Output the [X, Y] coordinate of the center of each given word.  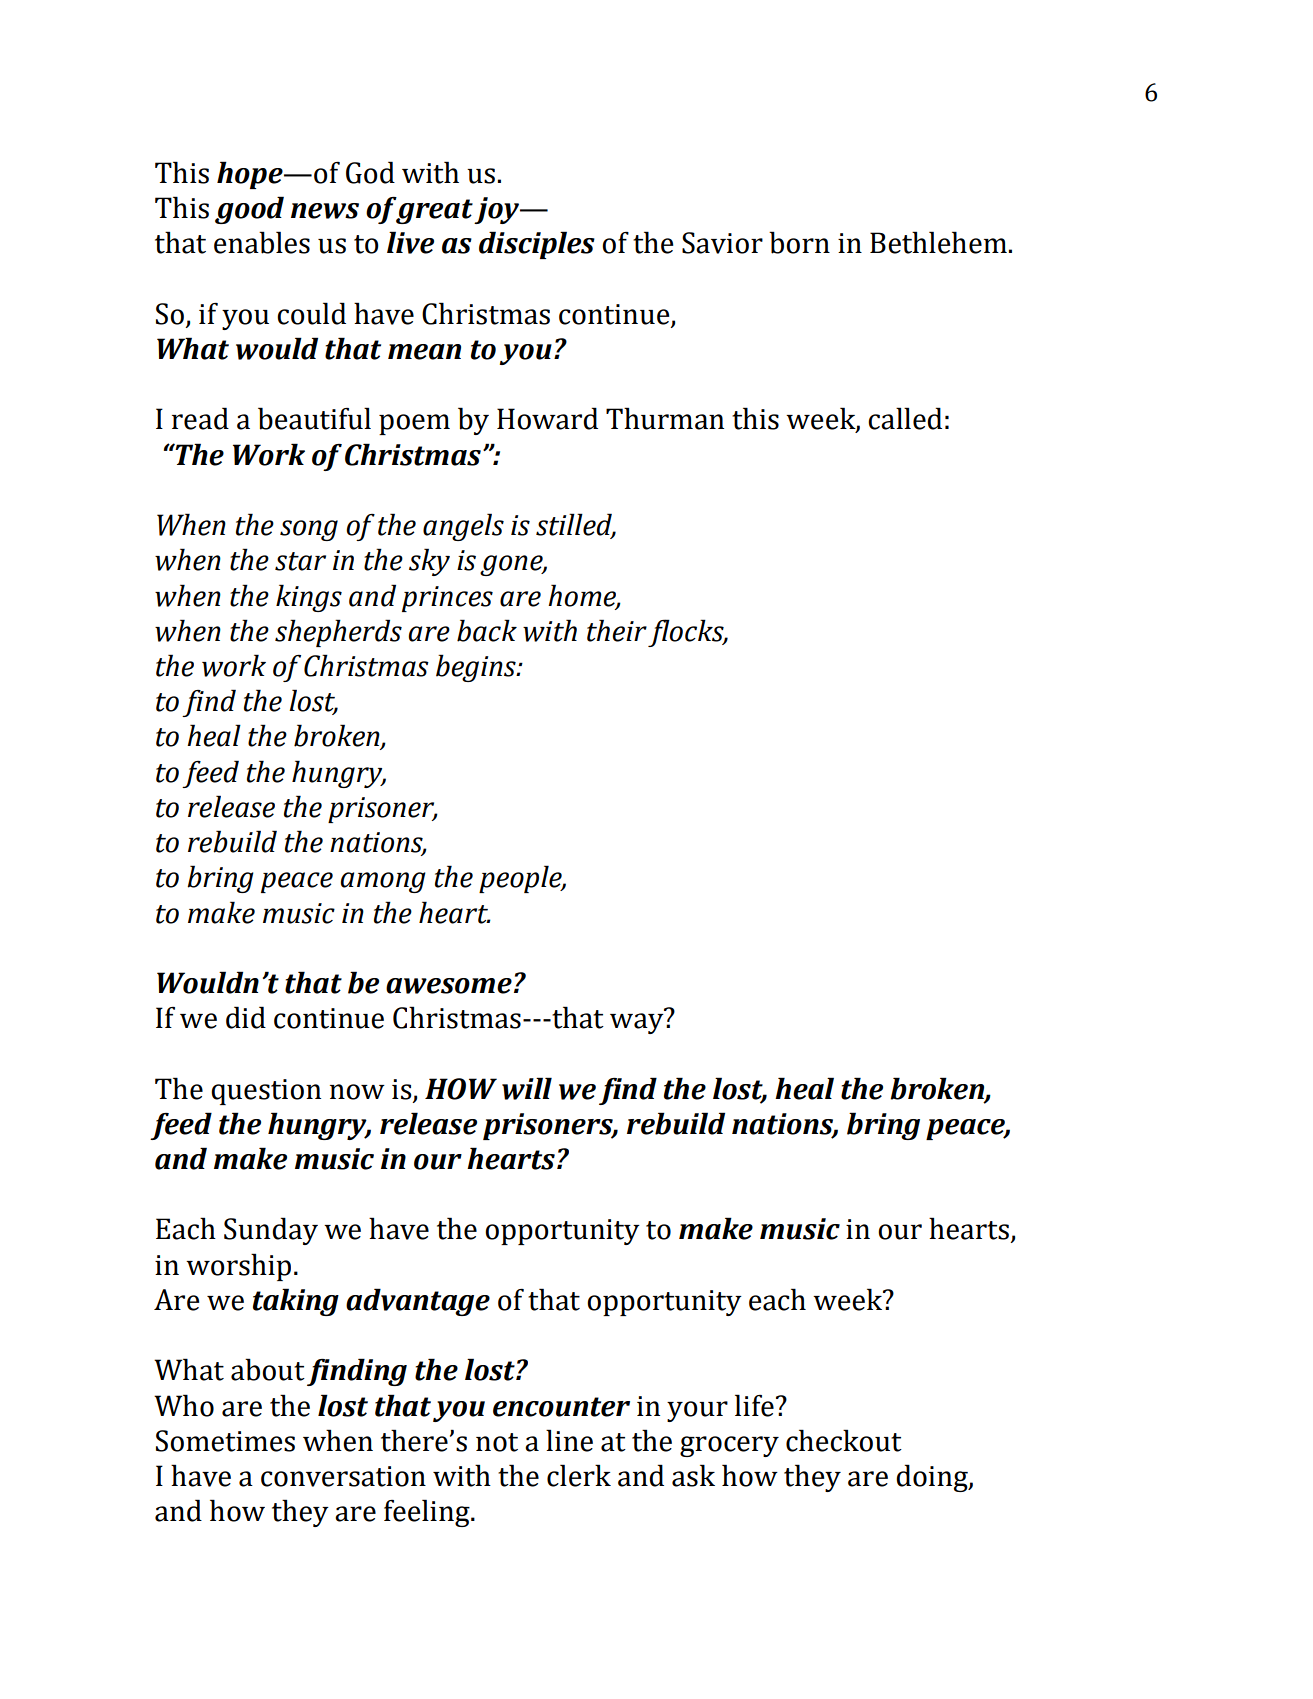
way [637, 1023]
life [754, 1405]
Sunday [271, 1231]
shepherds [338, 633]
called [905, 418]
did [246, 1017]
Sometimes [225, 1441]
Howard [547, 418]
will [527, 1088]
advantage [418, 1302]
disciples [537, 245]
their [617, 630]
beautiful [314, 418]
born [799, 242]
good [249, 210]
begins [477, 668]
